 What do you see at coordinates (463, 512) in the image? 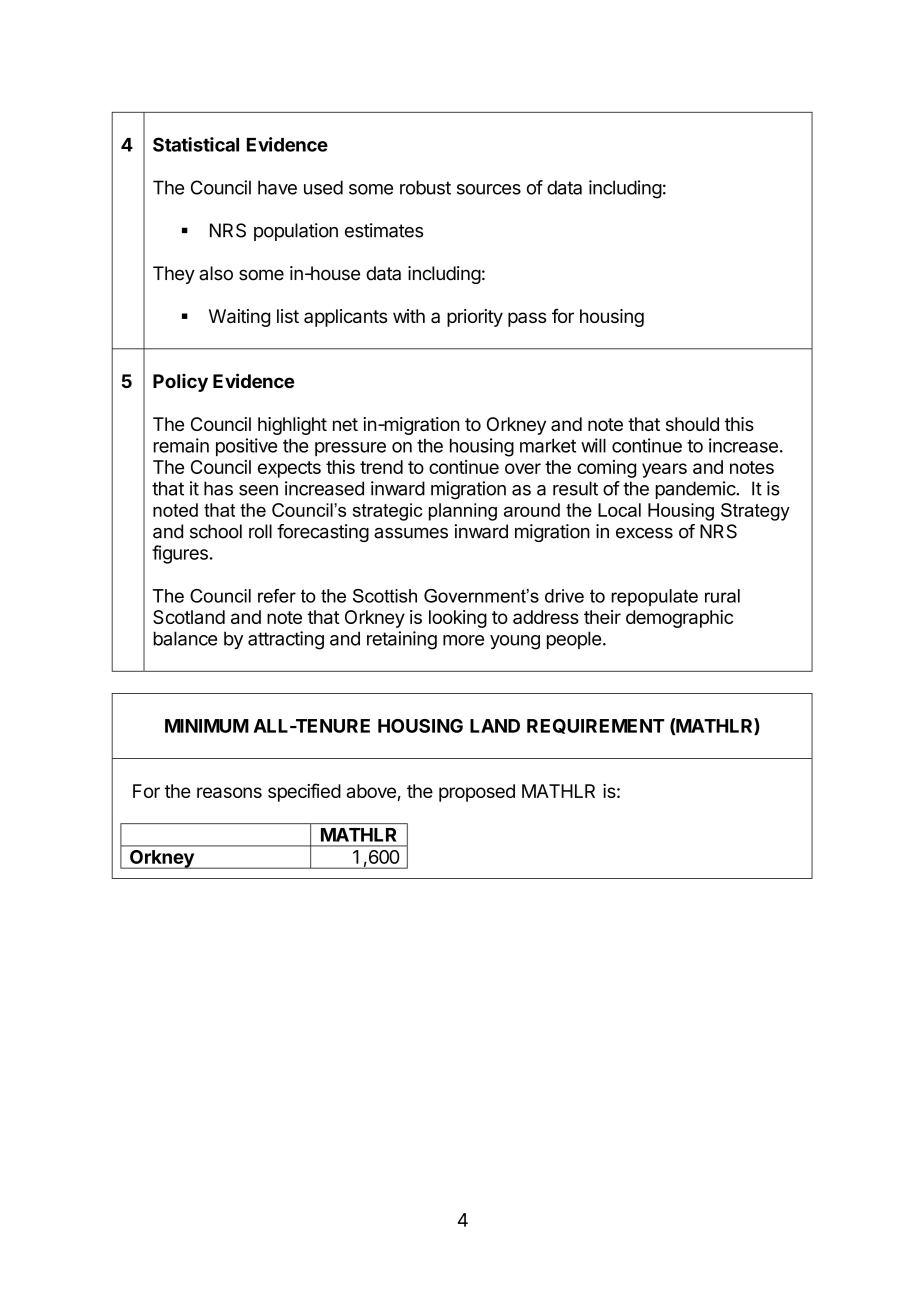
I see `planning` at bounding box center [463, 512].
